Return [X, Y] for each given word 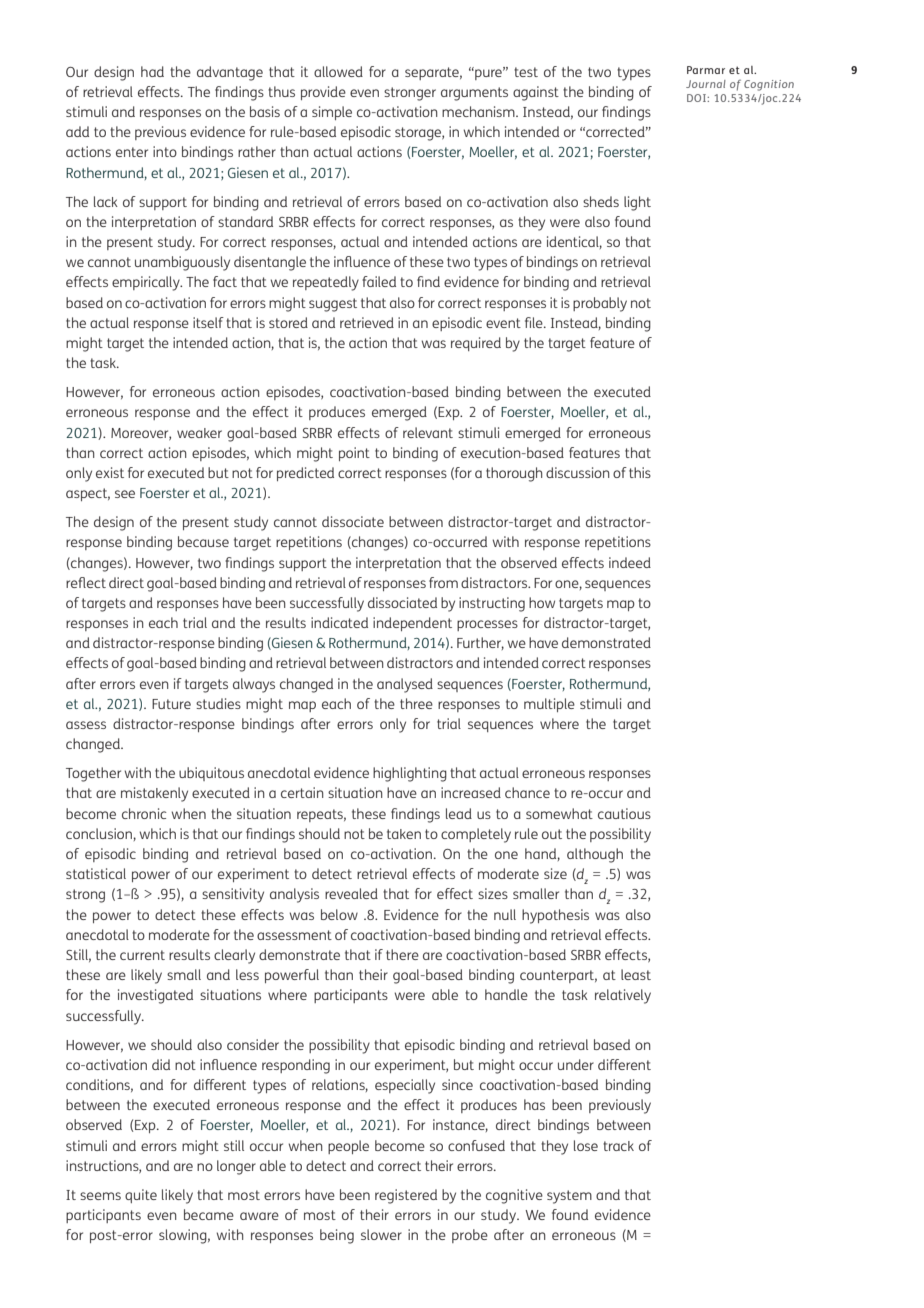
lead [459, 813]
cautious [624, 813]
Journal [706, 84]
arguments [474, 94]
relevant [428, 432]
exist [110, 472]
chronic [144, 813]
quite [141, 1196]
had [152, 71]
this [640, 472]
